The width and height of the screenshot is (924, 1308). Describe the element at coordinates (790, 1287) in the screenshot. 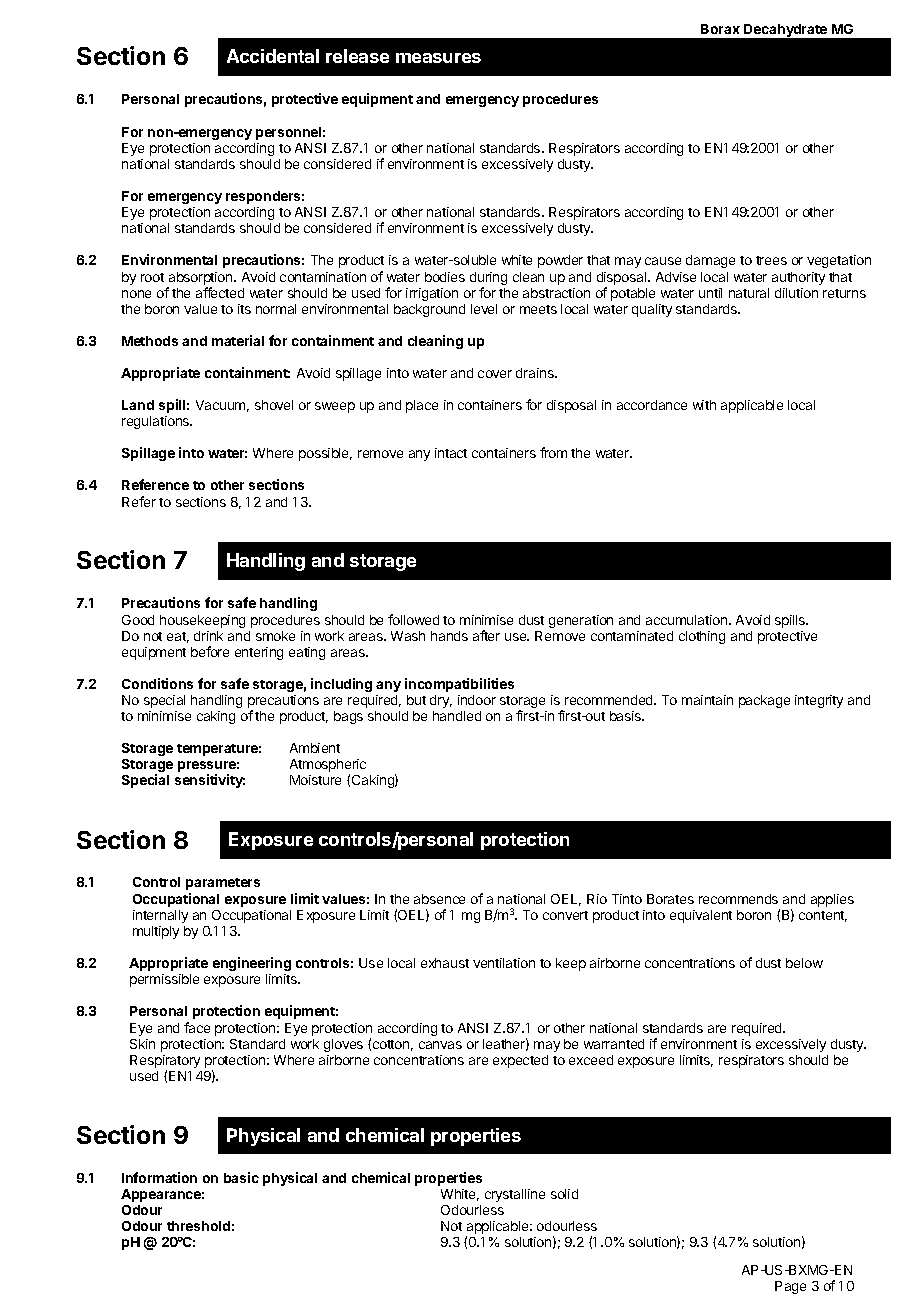

I see `Page` at that location.
